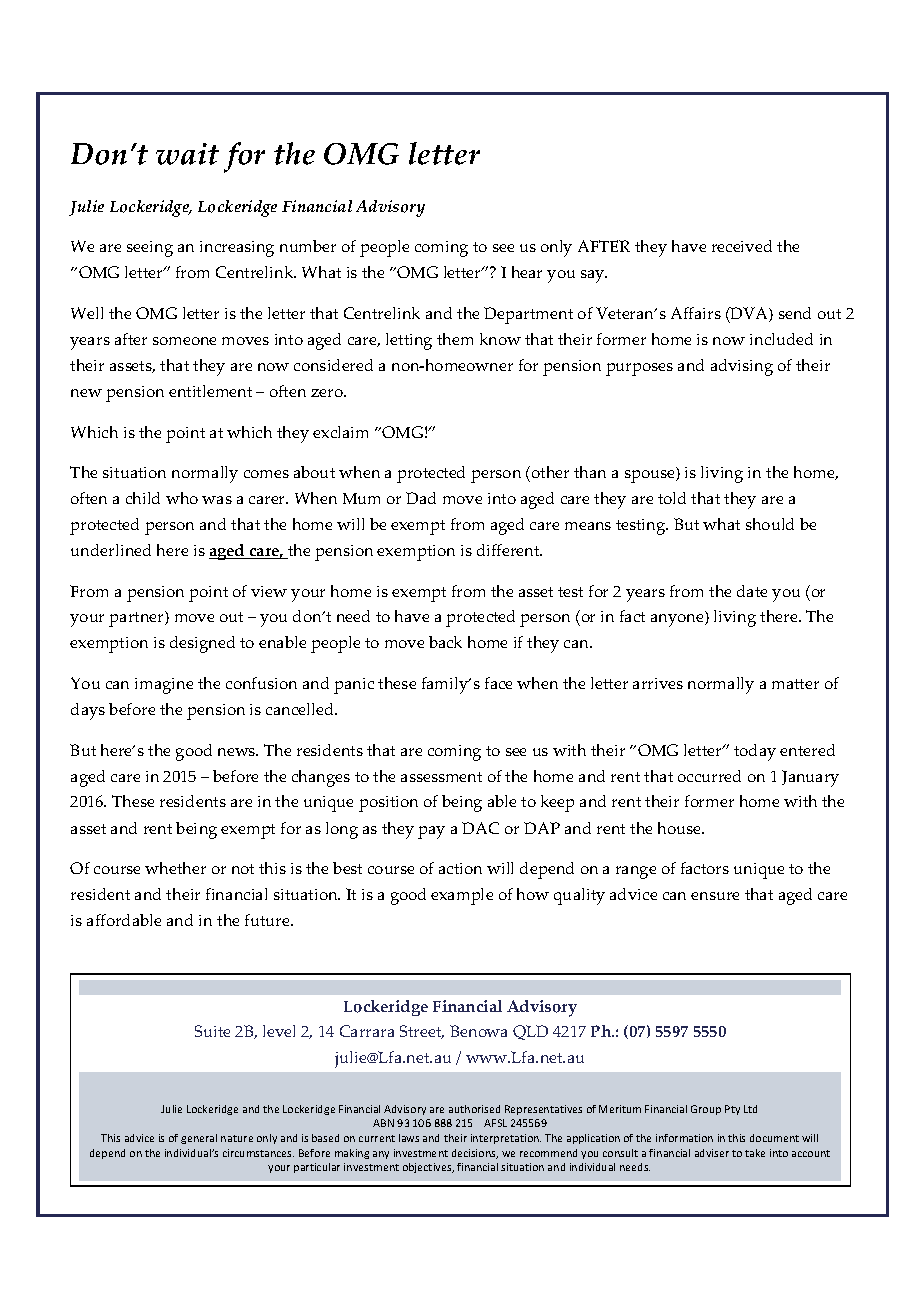 This screenshot has height=1308, width=924. Describe the element at coordinates (672, 498) in the screenshot. I see `told` at that location.
